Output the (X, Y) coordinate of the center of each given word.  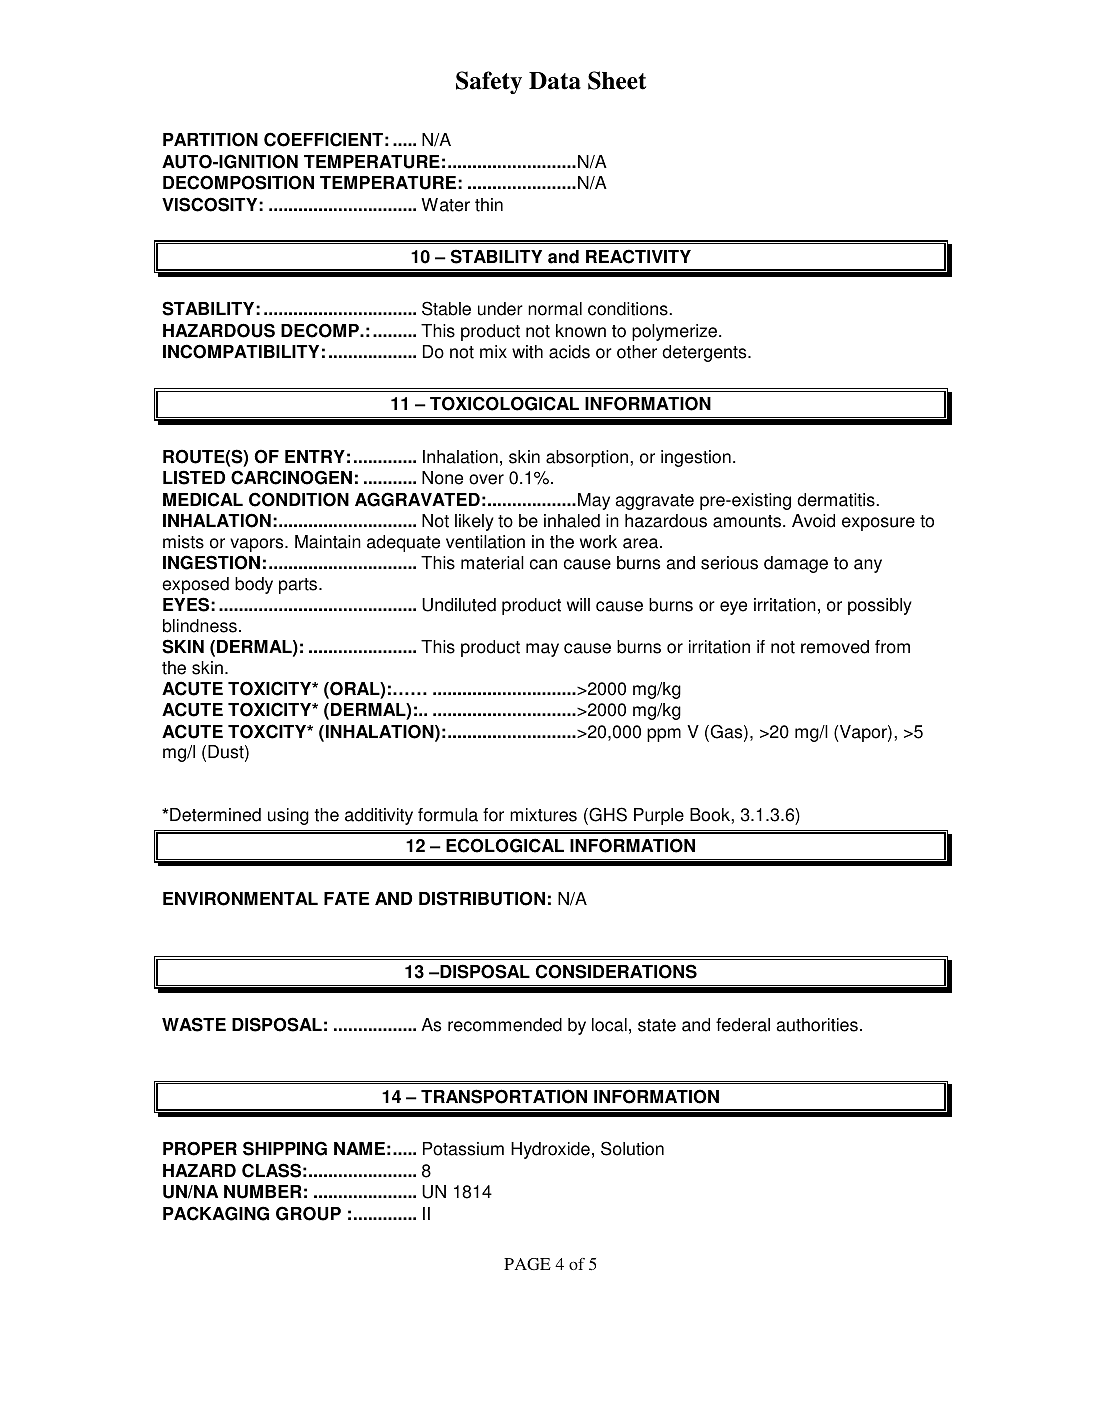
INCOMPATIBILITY (241, 351)
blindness (200, 626)
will (578, 604)
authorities (817, 1025)
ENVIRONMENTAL (240, 898)
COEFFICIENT (323, 139)
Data (555, 81)
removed (835, 647)
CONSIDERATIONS (616, 971)
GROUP (308, 1213)
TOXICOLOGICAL (504, 403)
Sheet (617, 80)
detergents (705, 353)
